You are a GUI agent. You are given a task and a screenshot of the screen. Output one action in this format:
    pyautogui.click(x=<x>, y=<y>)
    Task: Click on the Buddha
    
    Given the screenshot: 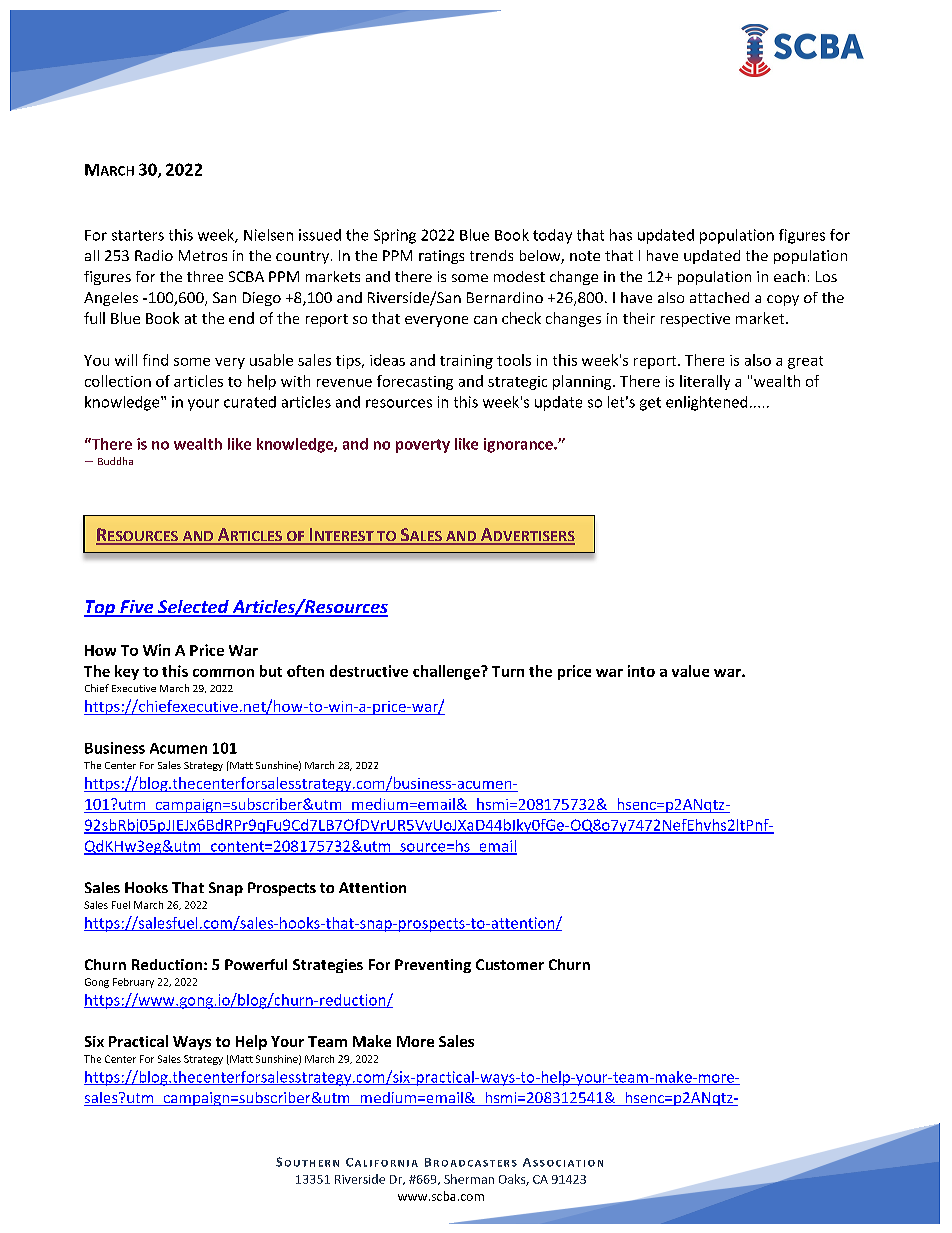 What is the action you would take?
    pyautogui.click(x=115, y=461)
